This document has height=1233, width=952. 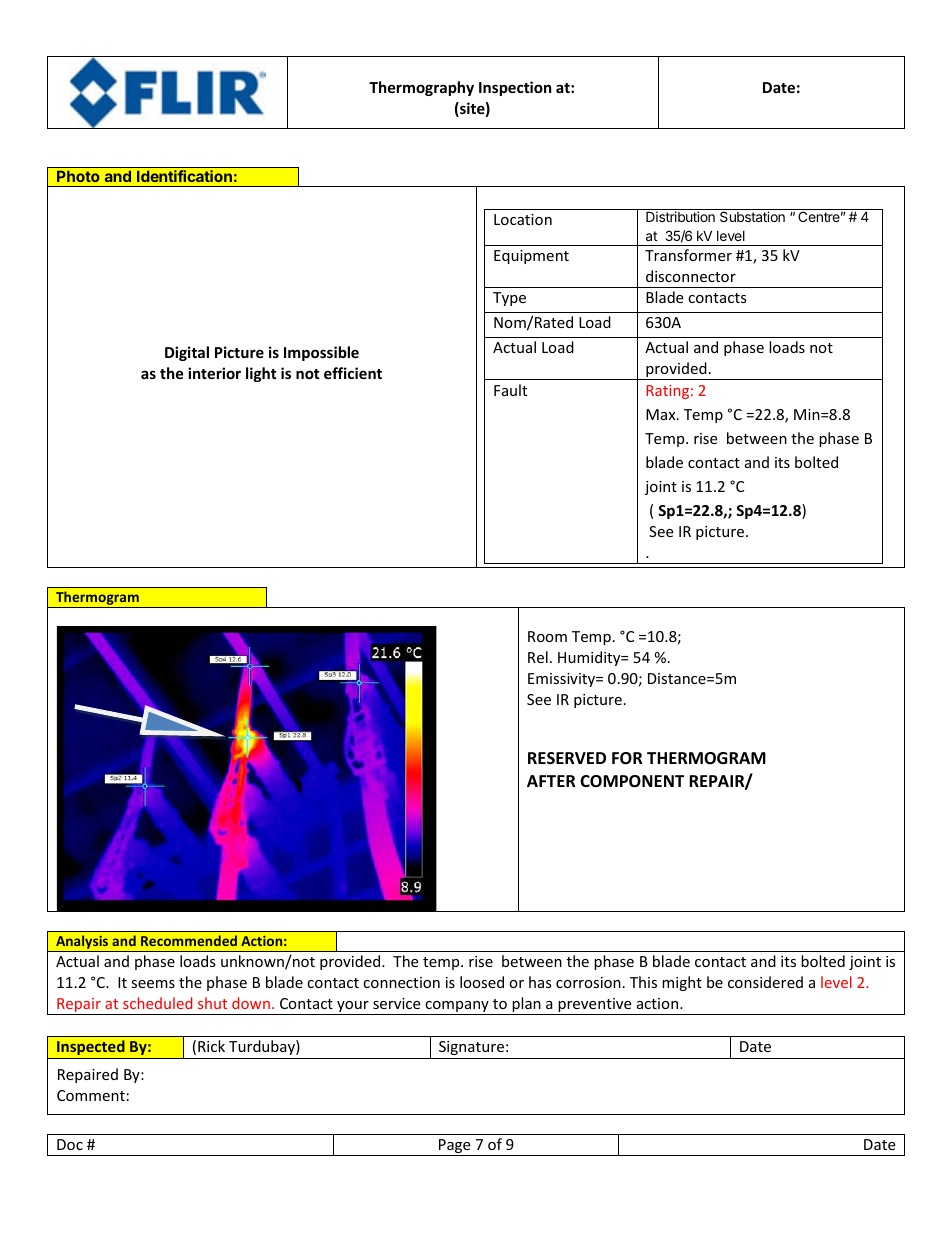 What do you see at coordinates (515, 88) in the document?
I see `Inspection` at bounding box center [515, 88].
